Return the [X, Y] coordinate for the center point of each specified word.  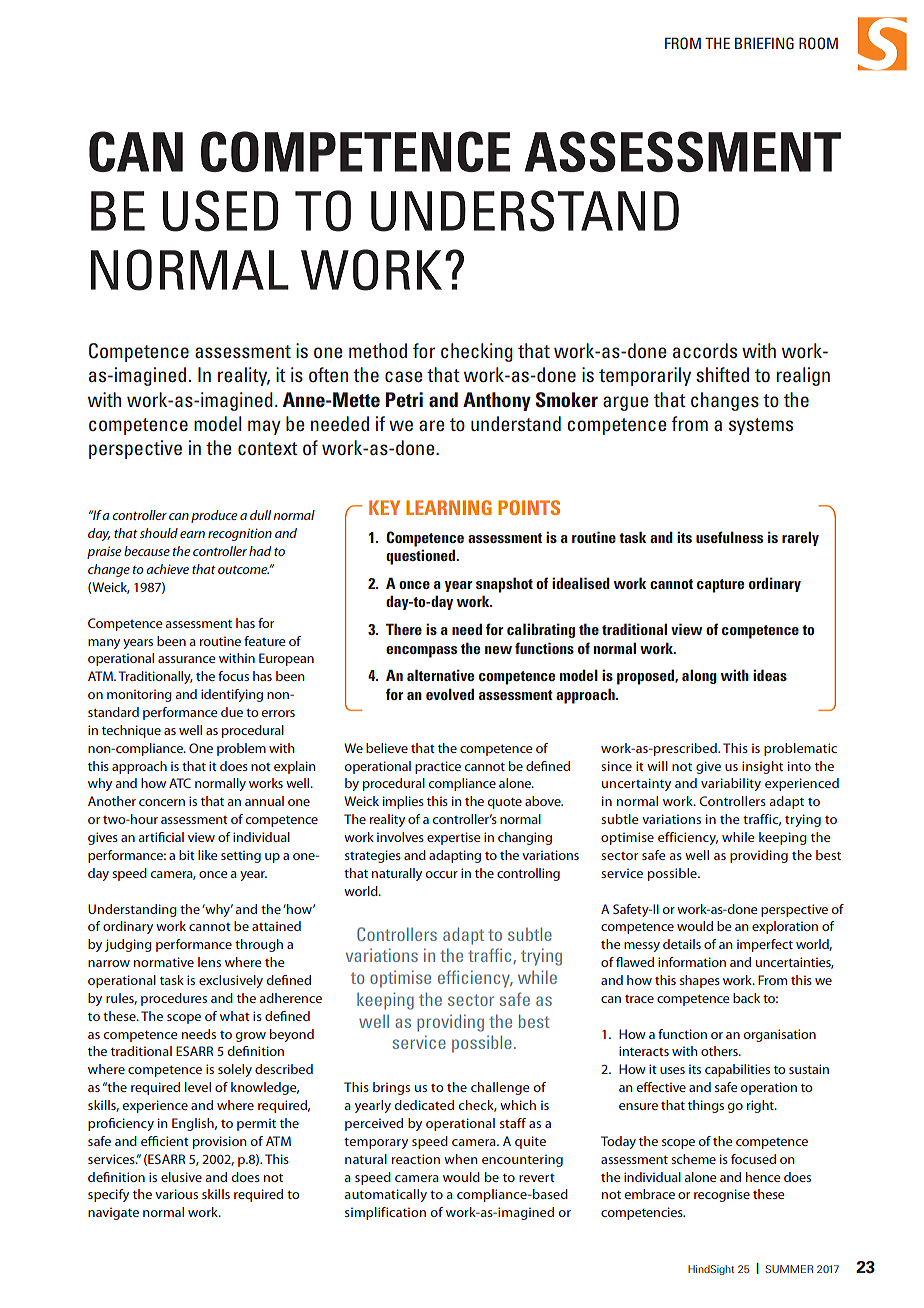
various [176, 1194]
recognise [722, 1195]
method [378, 350]
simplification [385, 1213]
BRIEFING [764, 43]
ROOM [818, 43]
